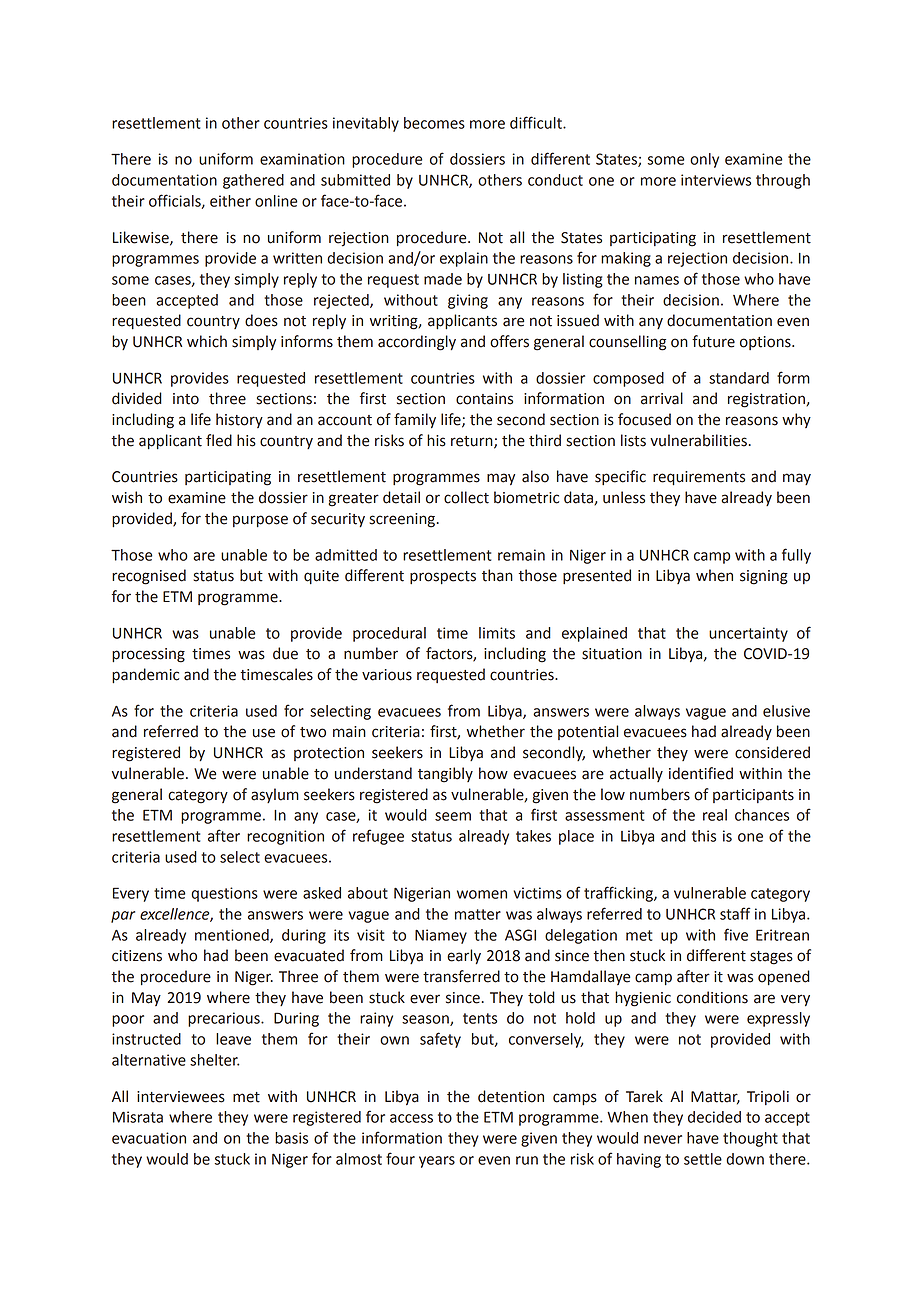  What do you see at coordinates (219, 440) in the image?
I see `fled` at bounding box center [219, 440].
